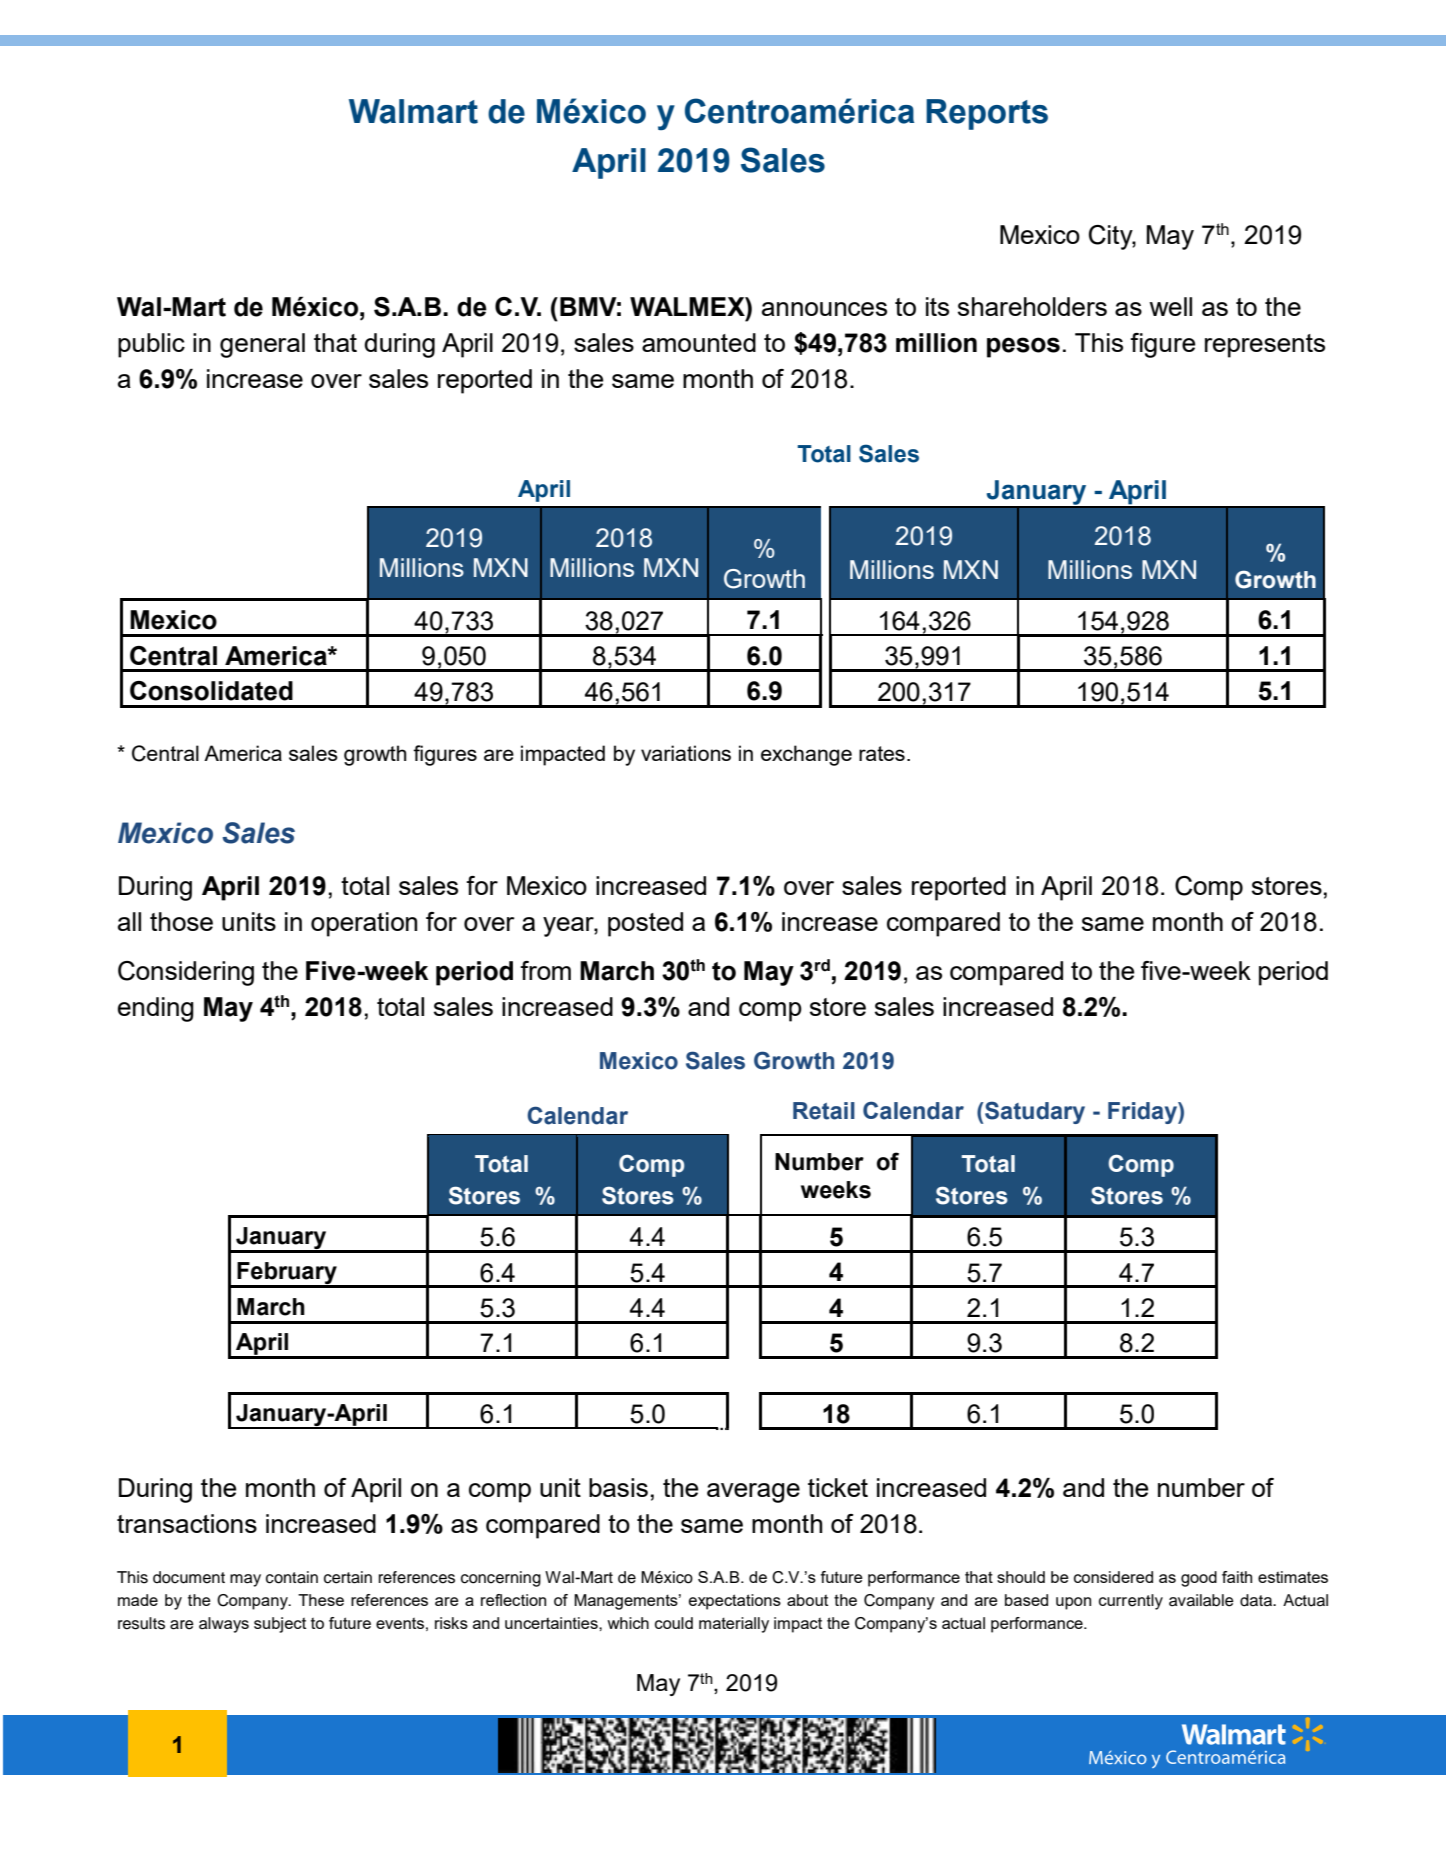 This image has height=1871, width=1446. I want to click on Reports, so click(987, 114).
